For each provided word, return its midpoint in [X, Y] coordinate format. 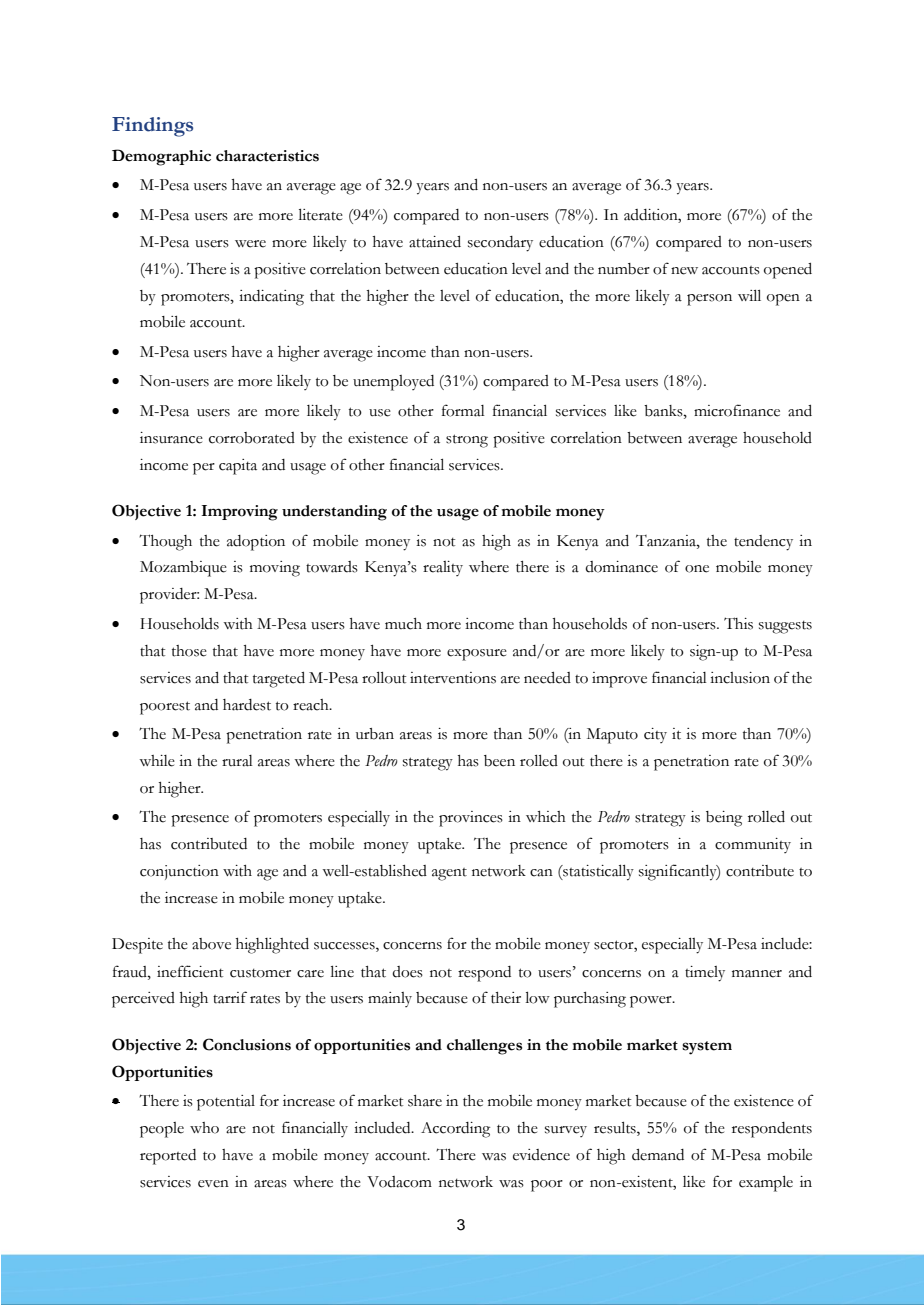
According [455, 1130]
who [204, 1128]
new [684, 271]
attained [435, 242]
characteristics [267, 156]
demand [658, 1155]
